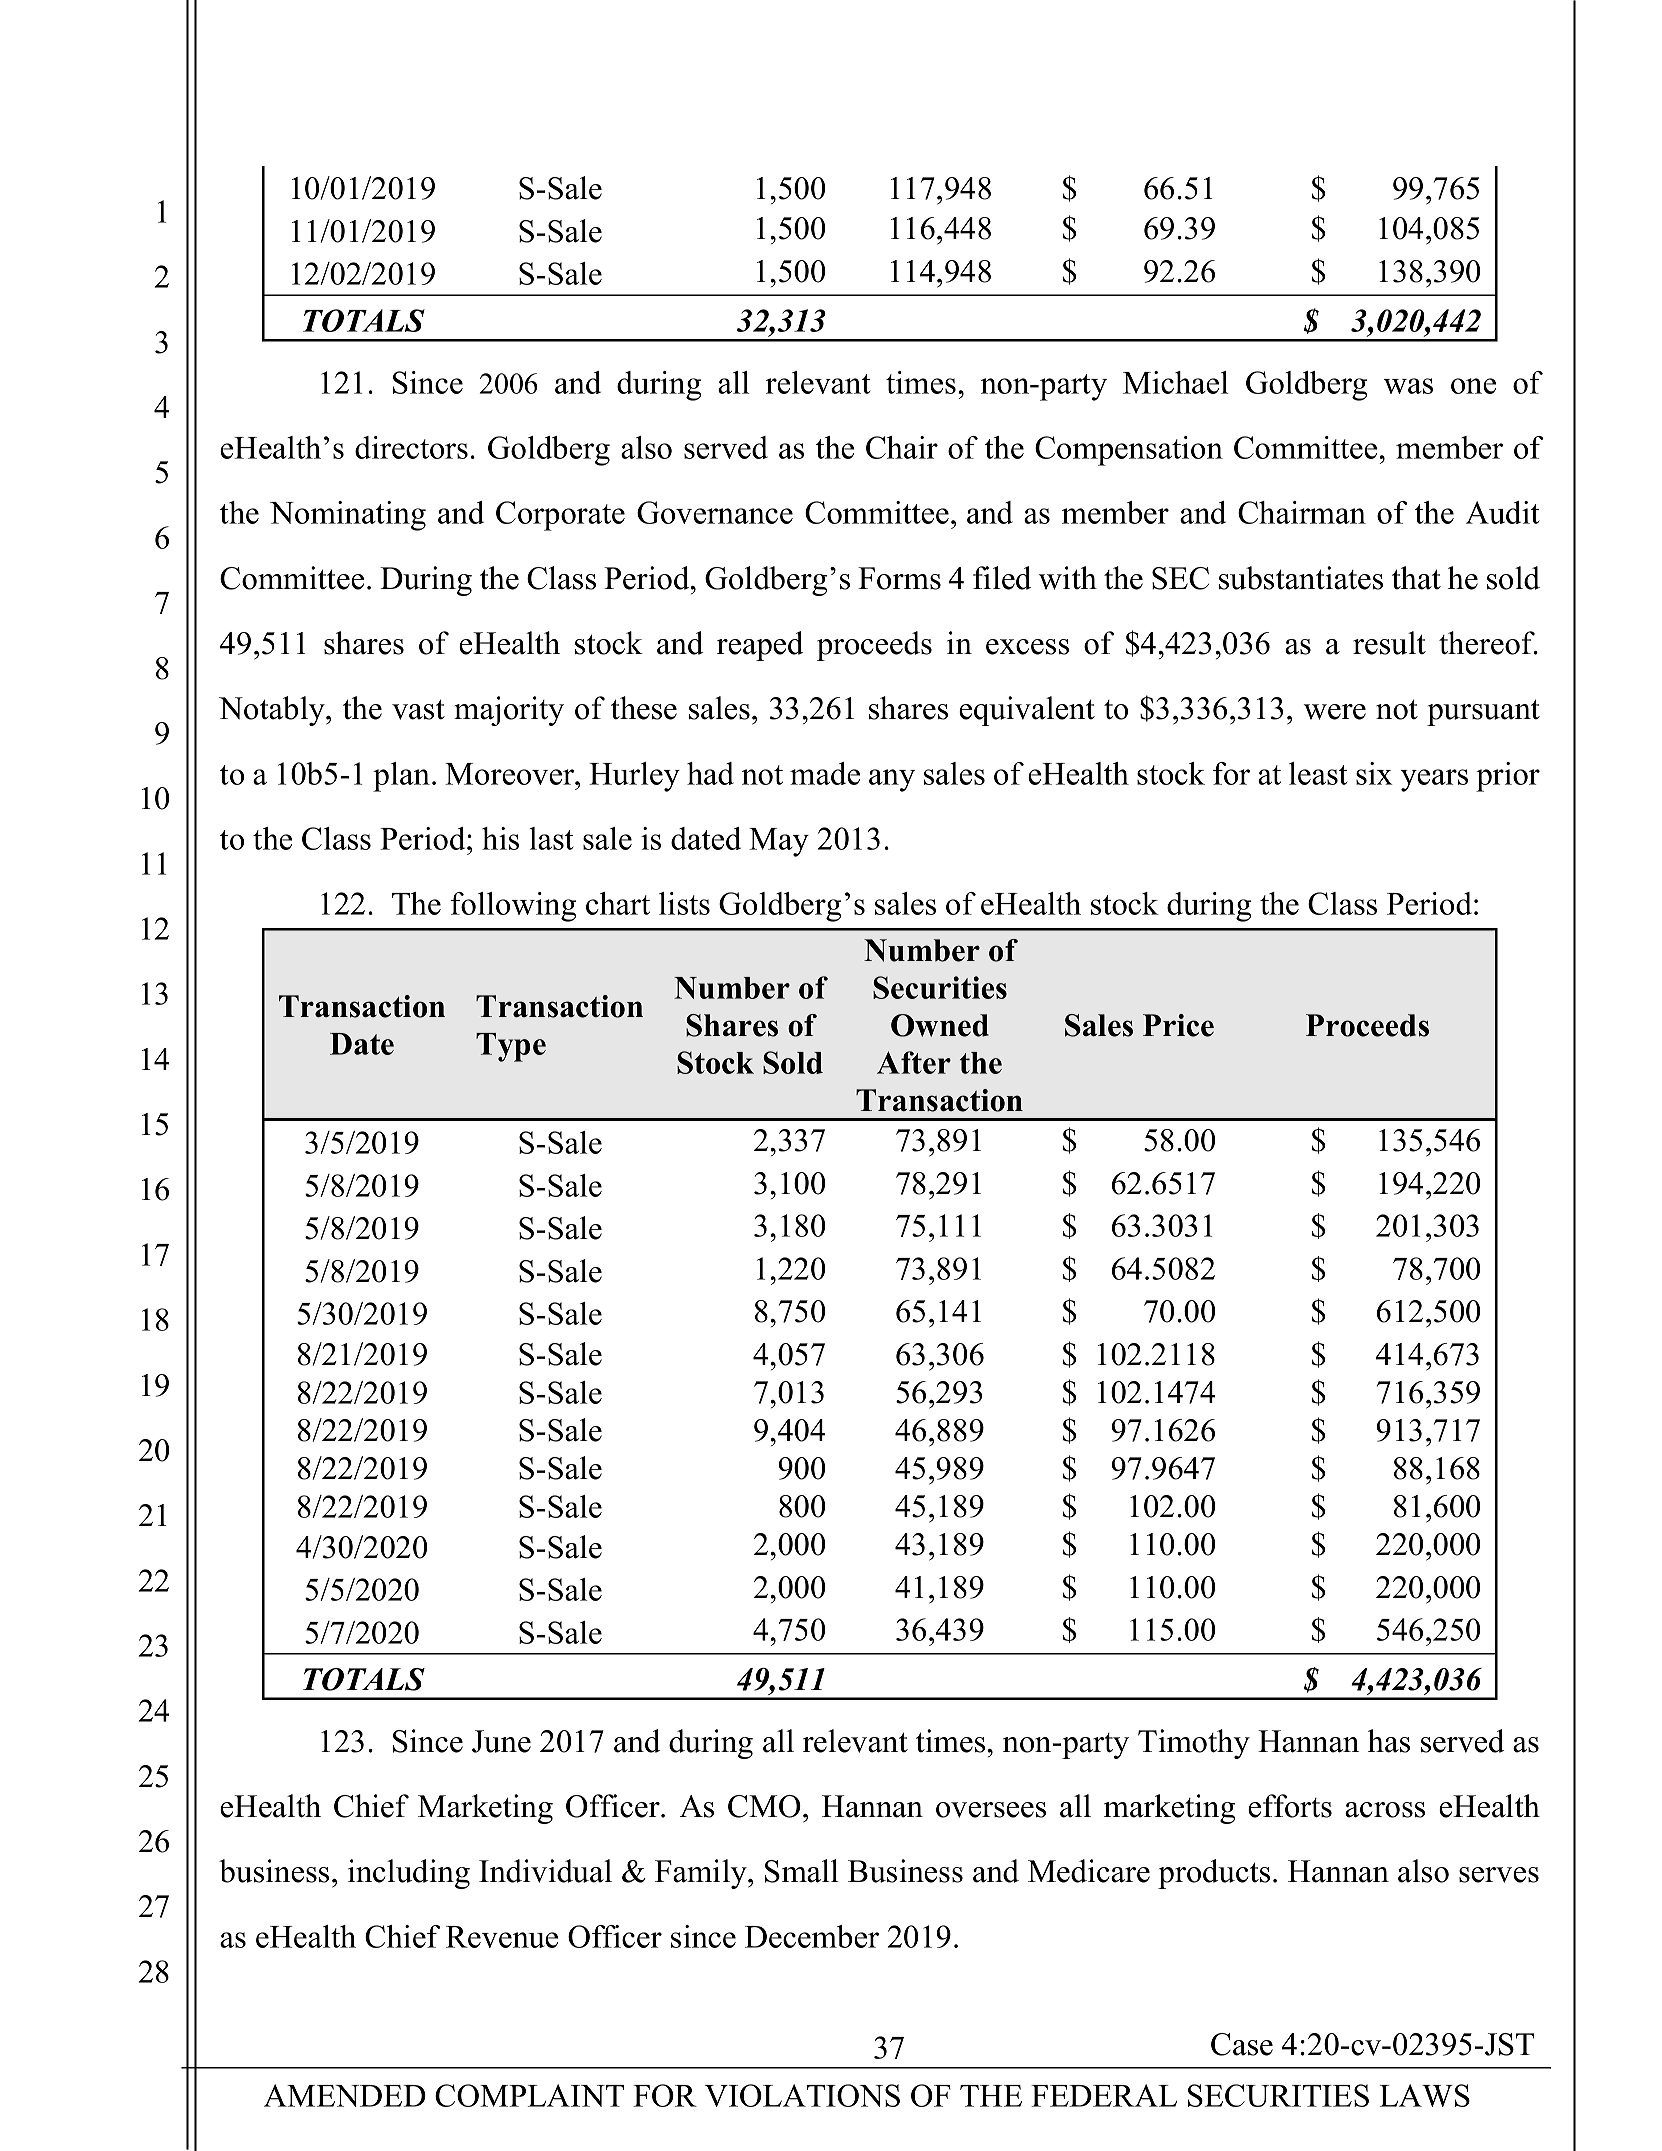 This screenshot has height=2151, width=1662. Describe the element at coordinates (1408, 386) in the screenshot. I see `was` at that location.
